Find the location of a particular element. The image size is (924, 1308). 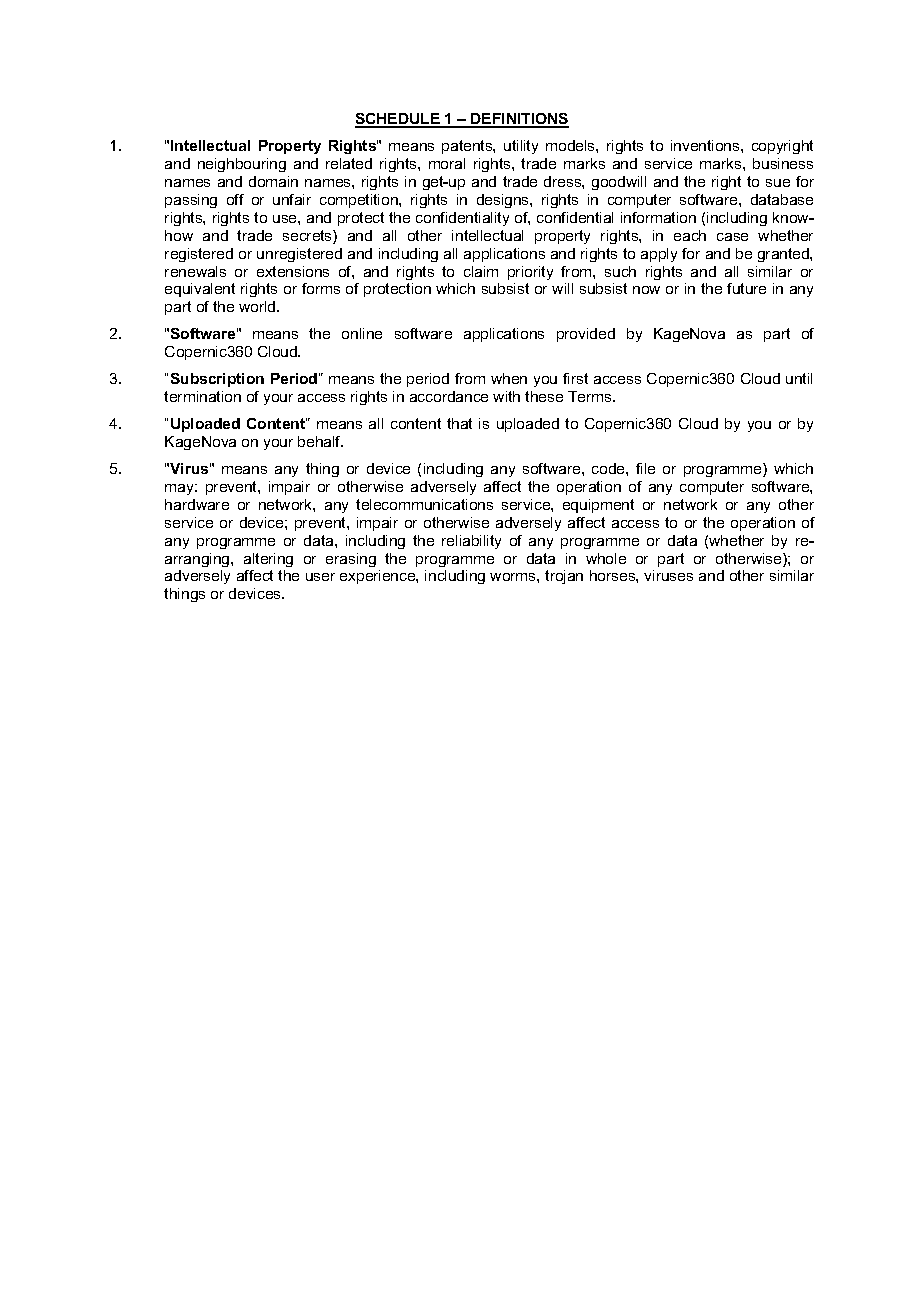

hardware is located at coordinates (197, 504).
